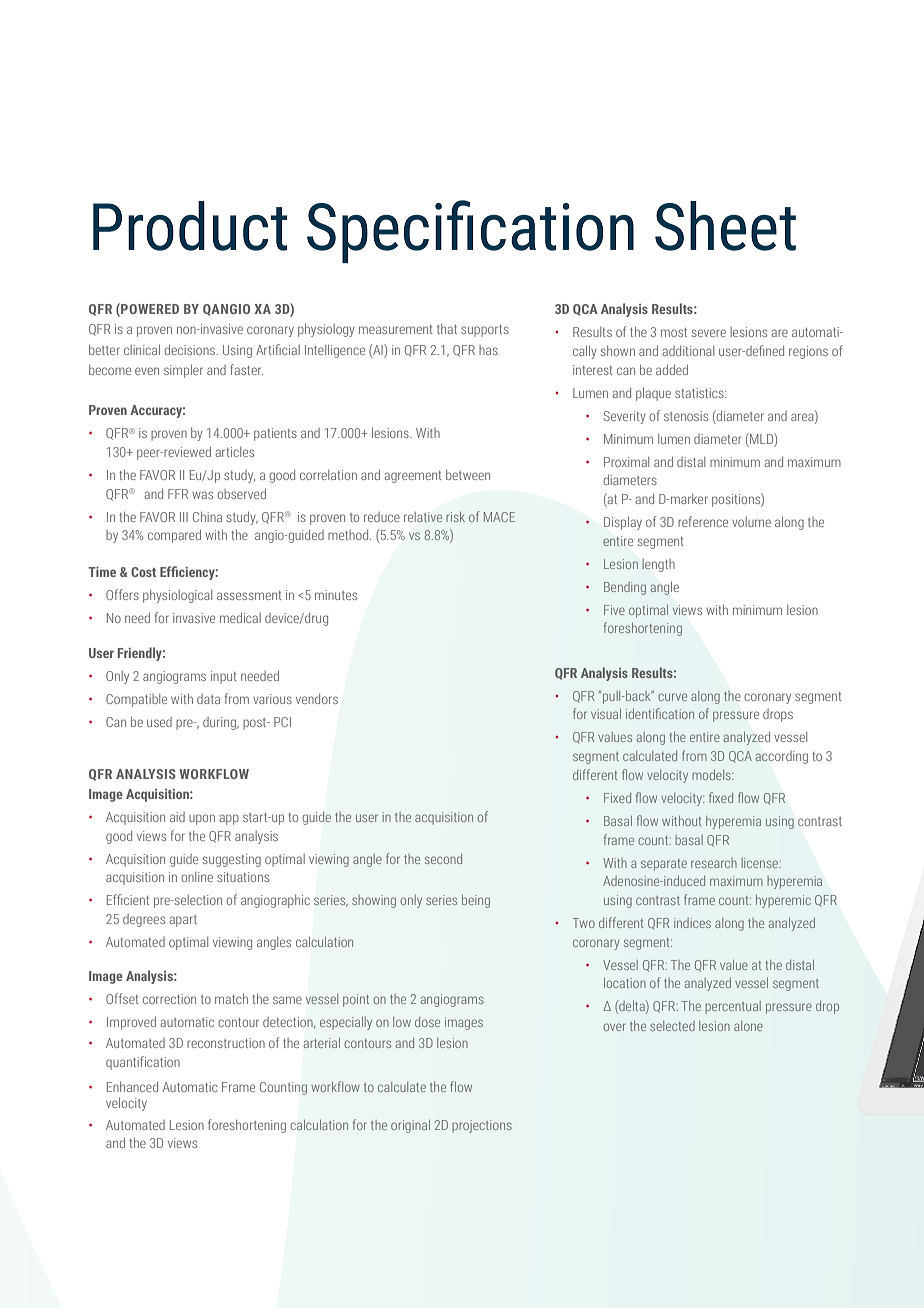 The width and height of the screenshot is (924, 1308). What do you see at coordinates (725, 226) in the screenshot?
I see `Sheet` at bounding box center [725, 226].
